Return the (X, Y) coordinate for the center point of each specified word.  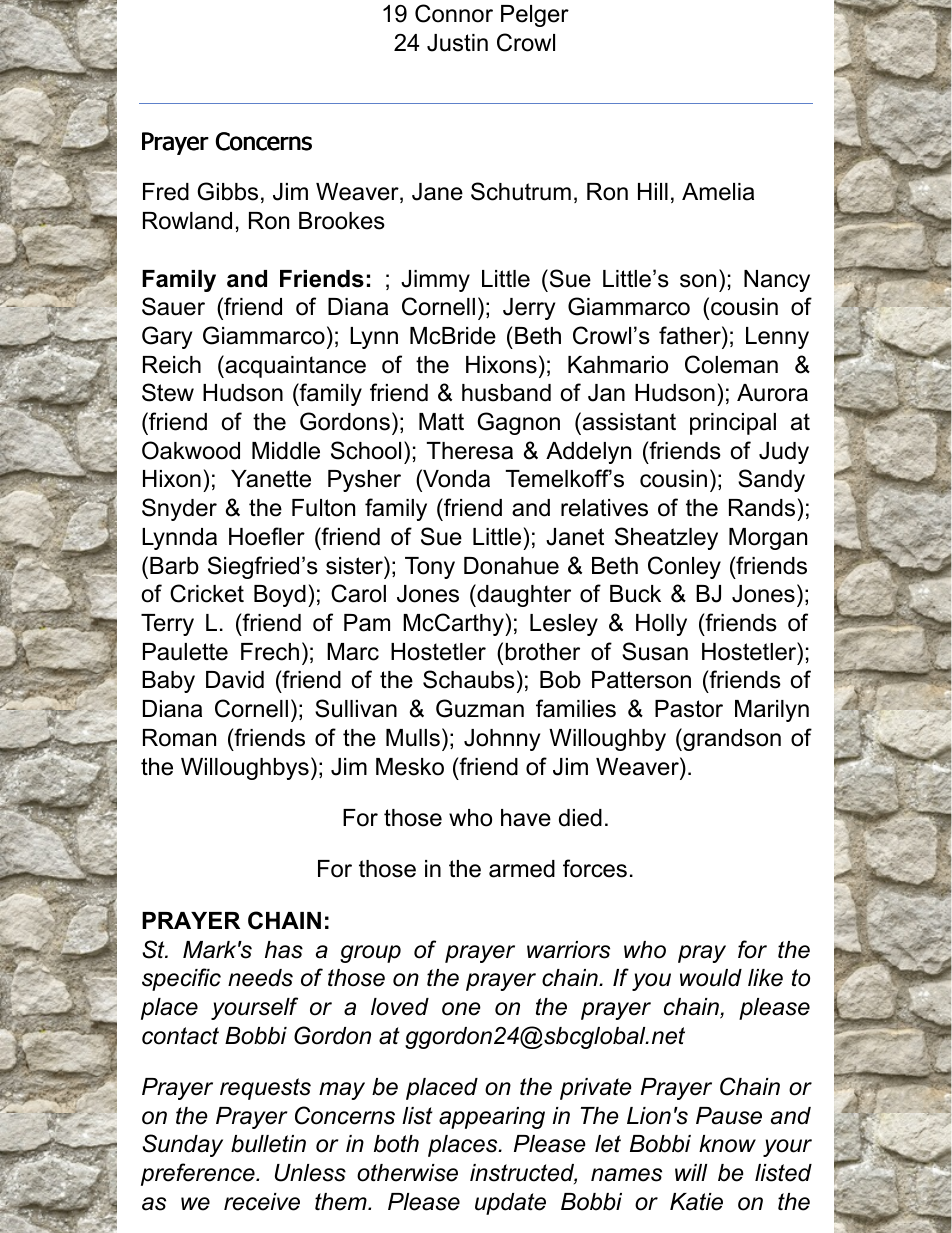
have (526, 818)
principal (733, 424)
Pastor (689, 709)
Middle (286, 451)
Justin (457, 43)
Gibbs (227, 191)
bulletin (268, 1144)
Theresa (470, 451)
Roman (179, 738)
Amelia (718, 192)
